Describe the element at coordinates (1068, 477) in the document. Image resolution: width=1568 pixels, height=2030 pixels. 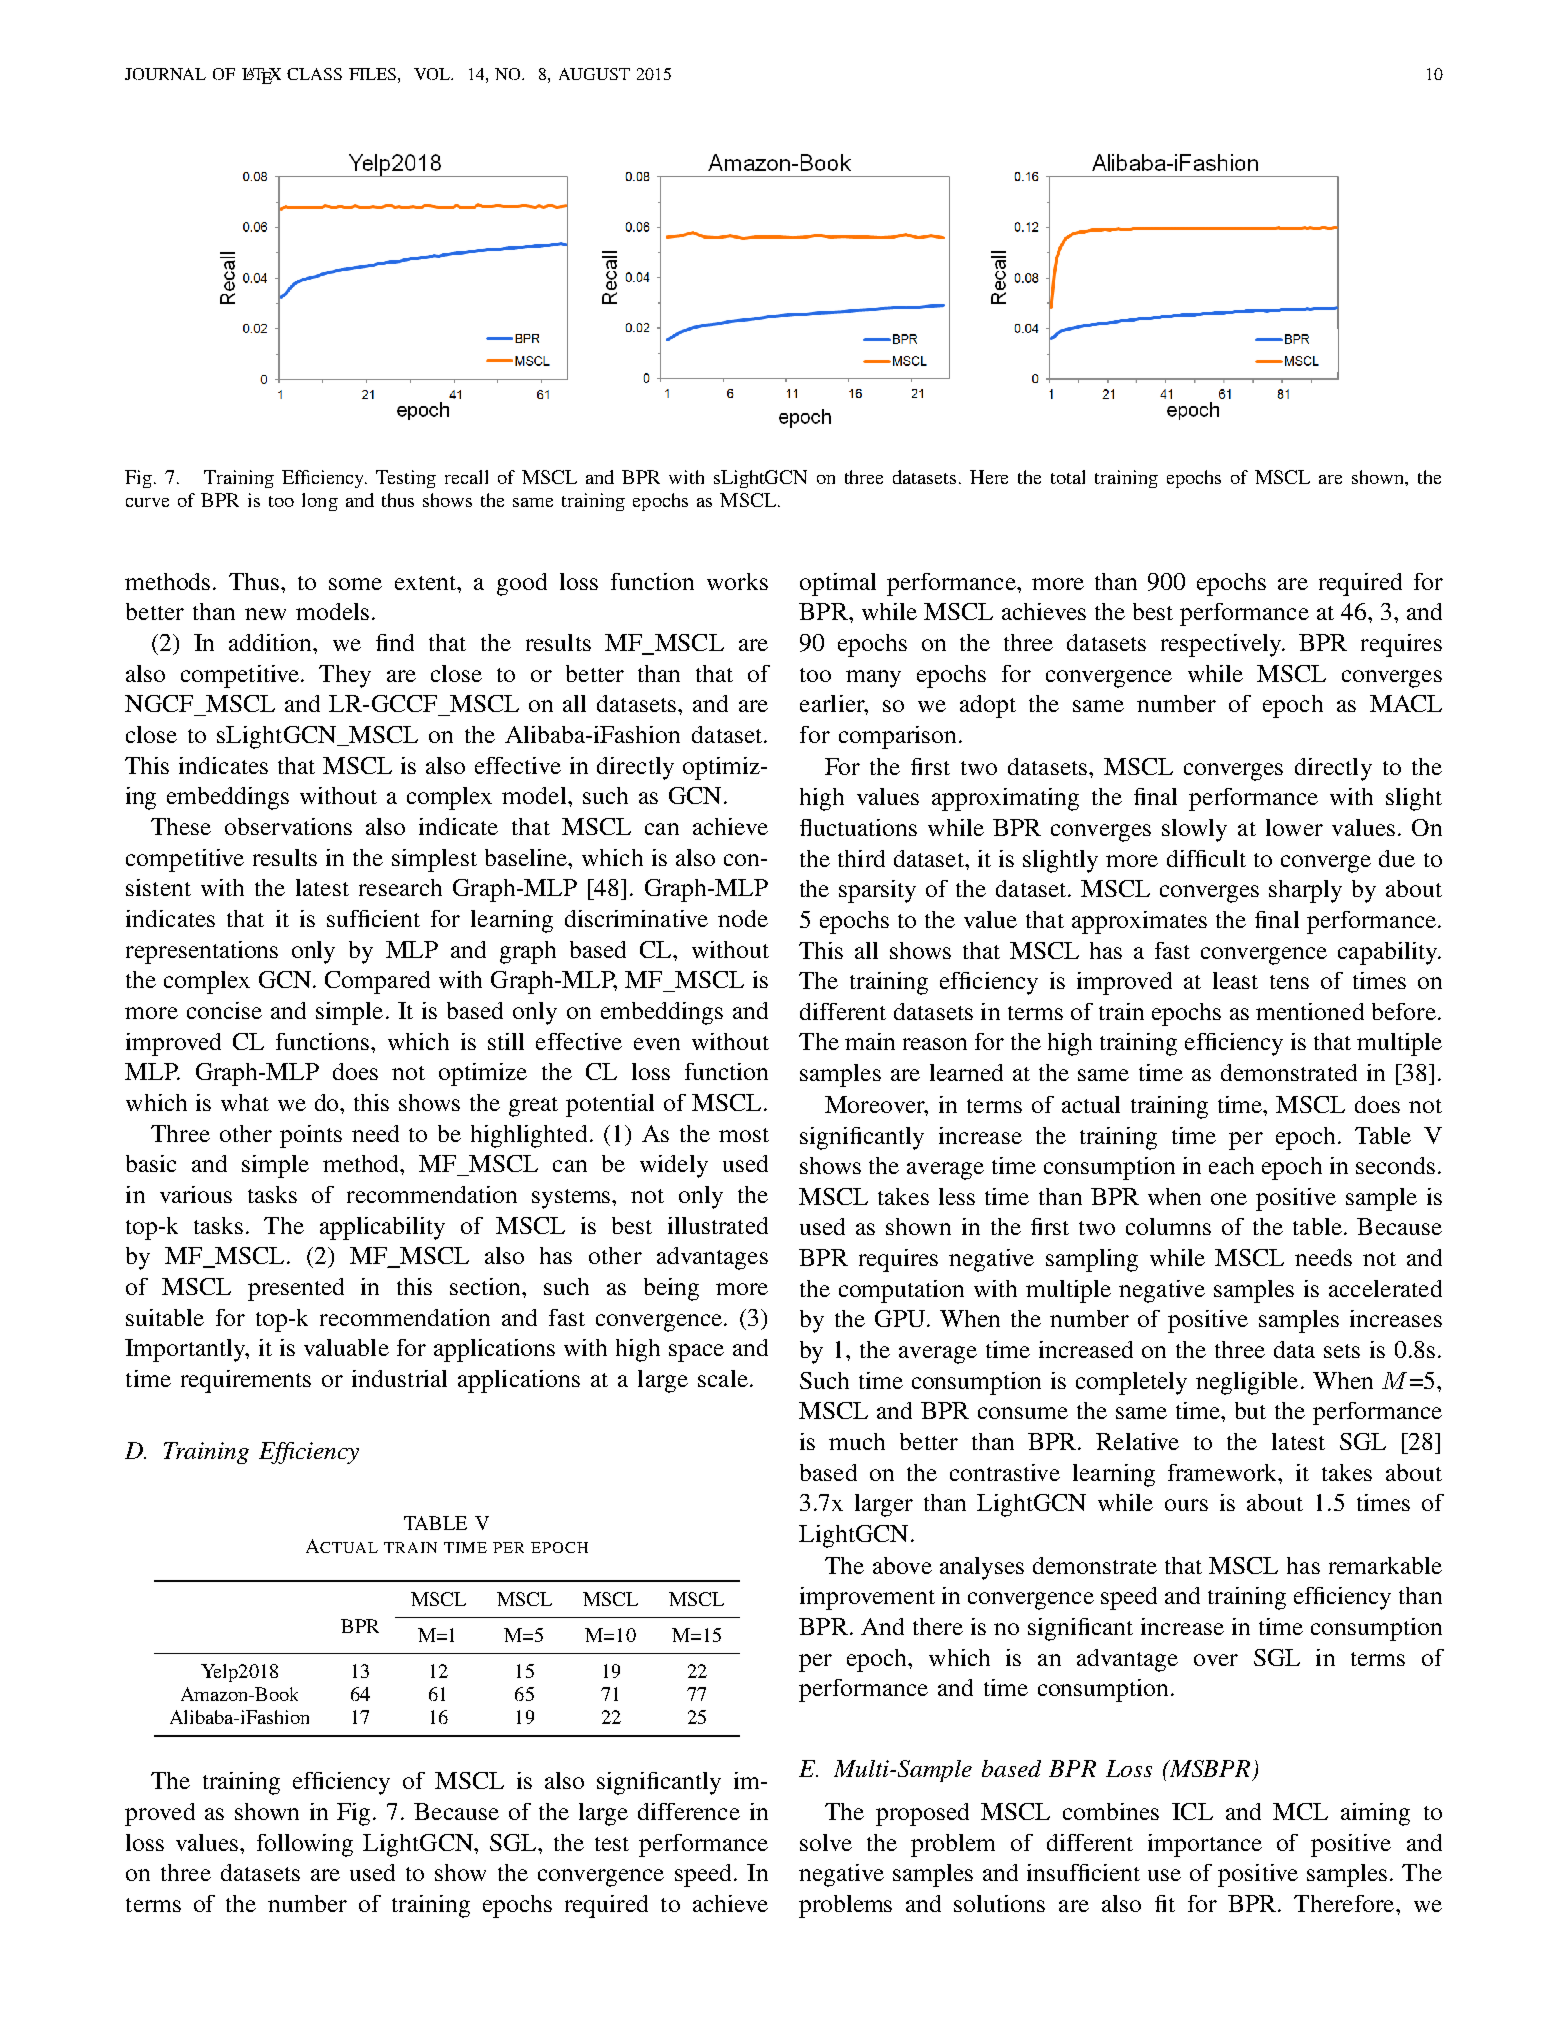
I see `total` at that location.
